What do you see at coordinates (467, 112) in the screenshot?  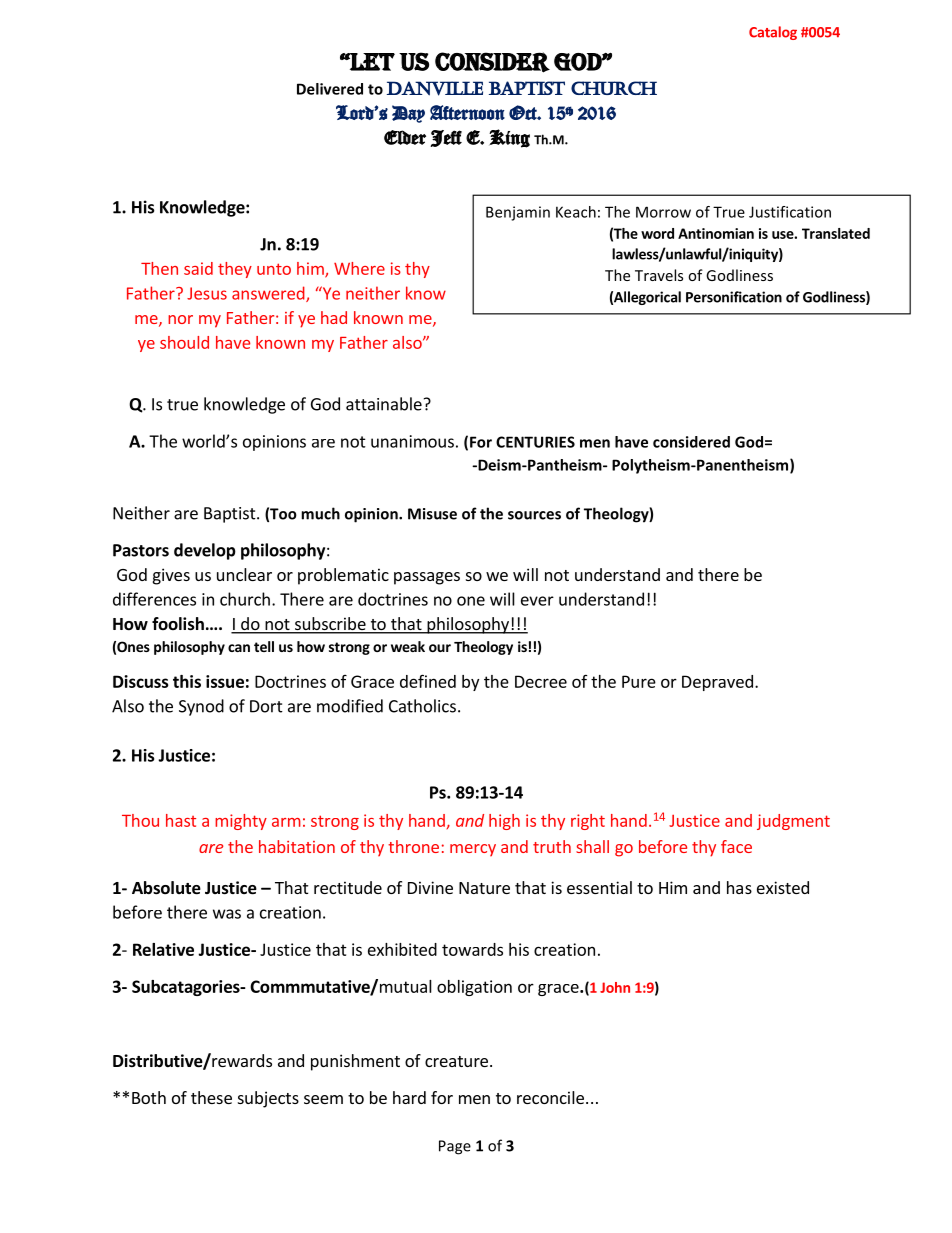 I see `Afternoon` at bounding box center [467, 112].
